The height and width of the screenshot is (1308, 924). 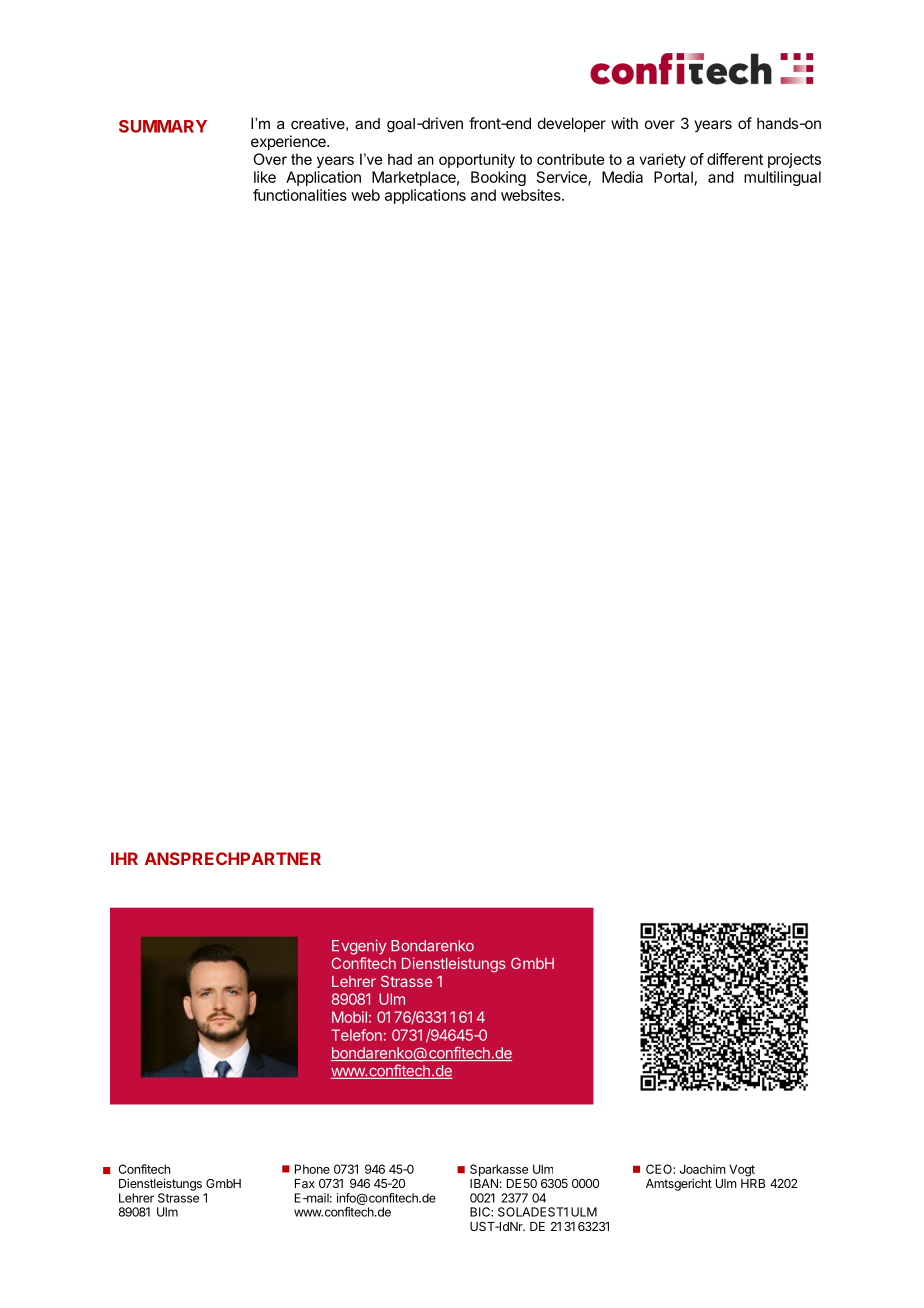 I want to click on IBAN, so click(x=484, y=1183).
